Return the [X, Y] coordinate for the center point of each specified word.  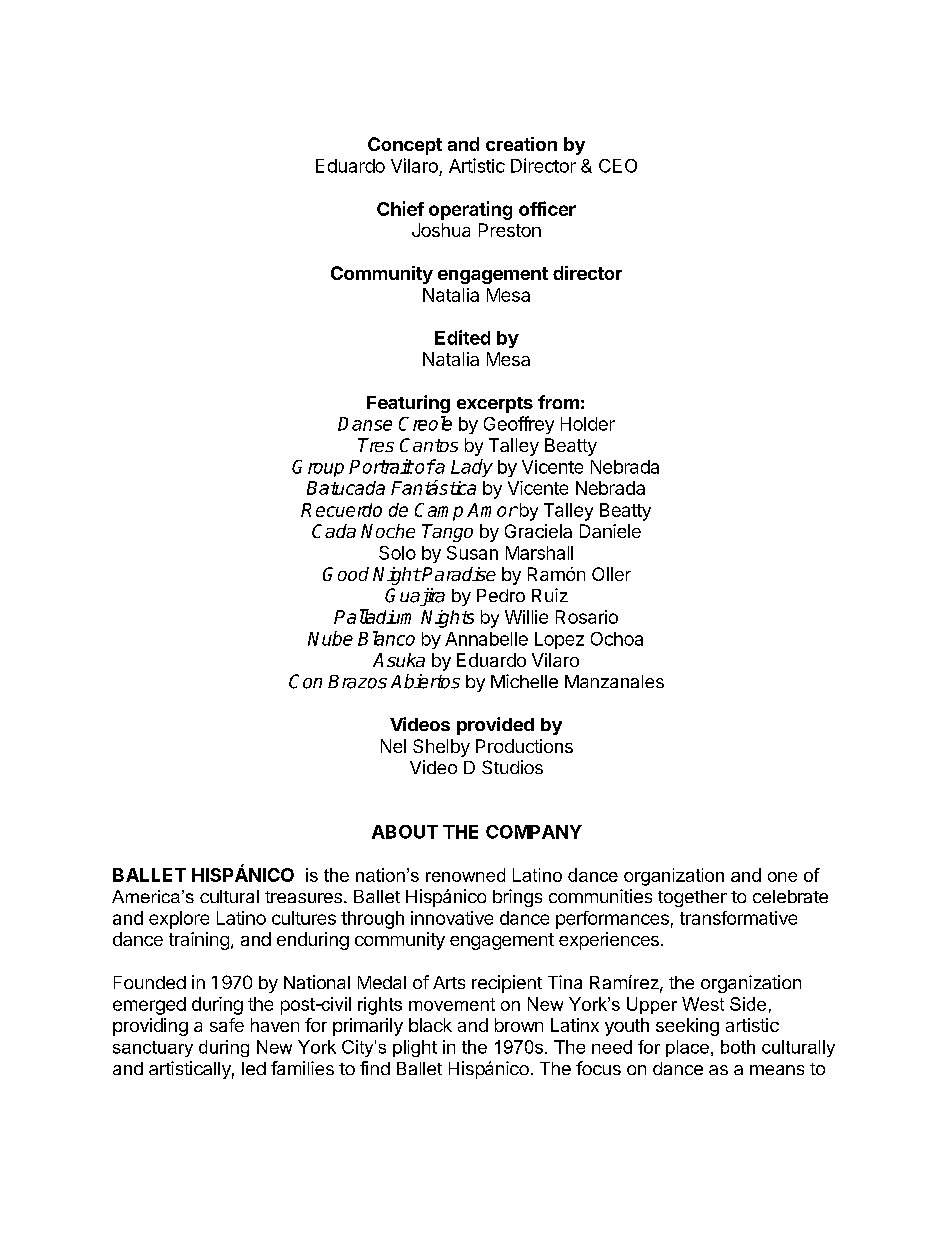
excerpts [495, 405]
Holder [588, 424]
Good [346, 574]
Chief [400, 208]
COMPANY [534, 832]
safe [227, 1025]
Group [318, 468]
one [782, 877]
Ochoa [617, 639]
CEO [618, 166]
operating [470, 210]
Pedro [501, 595]
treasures [303, 897]
